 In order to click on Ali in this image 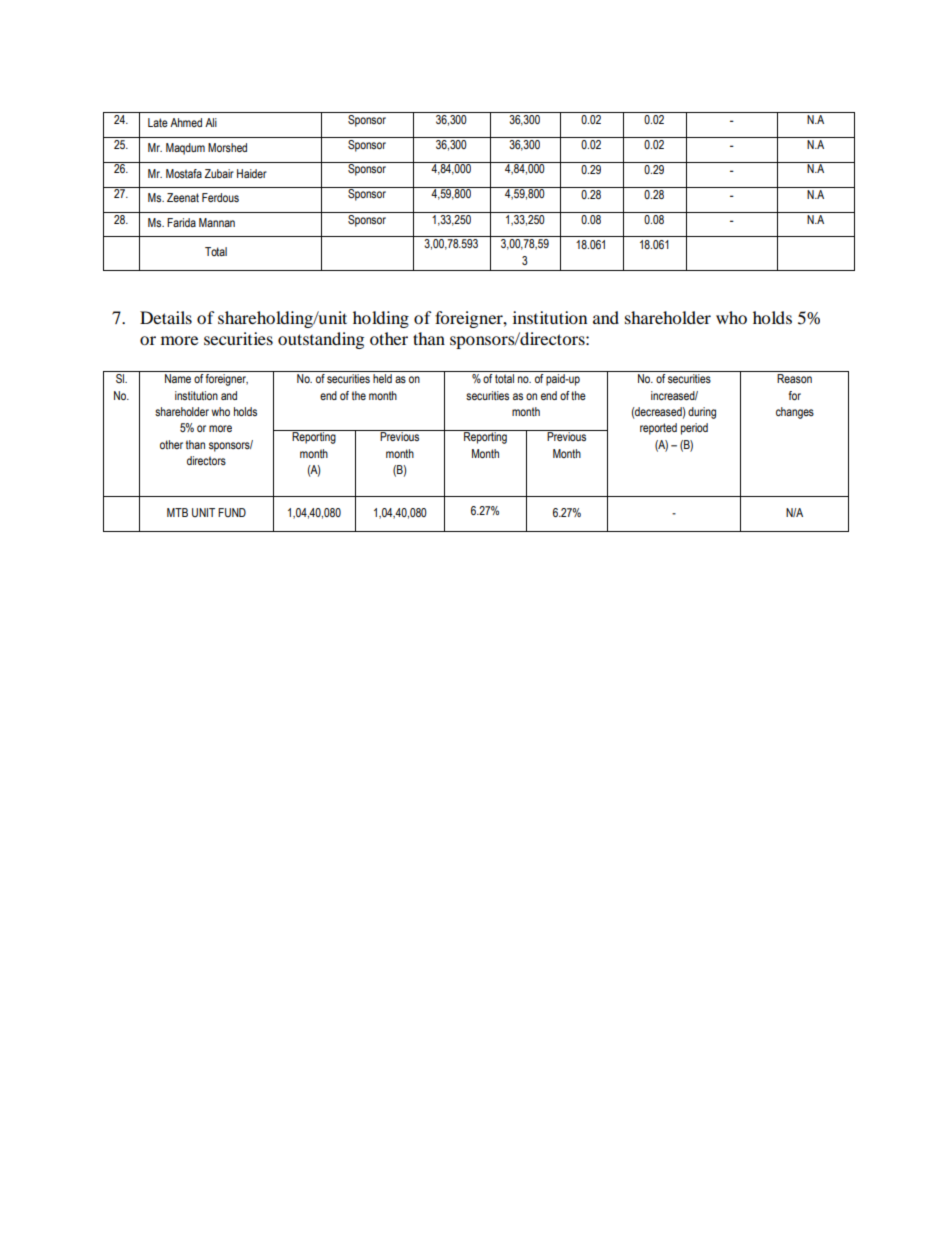, I will do `click(211, 122)`.
